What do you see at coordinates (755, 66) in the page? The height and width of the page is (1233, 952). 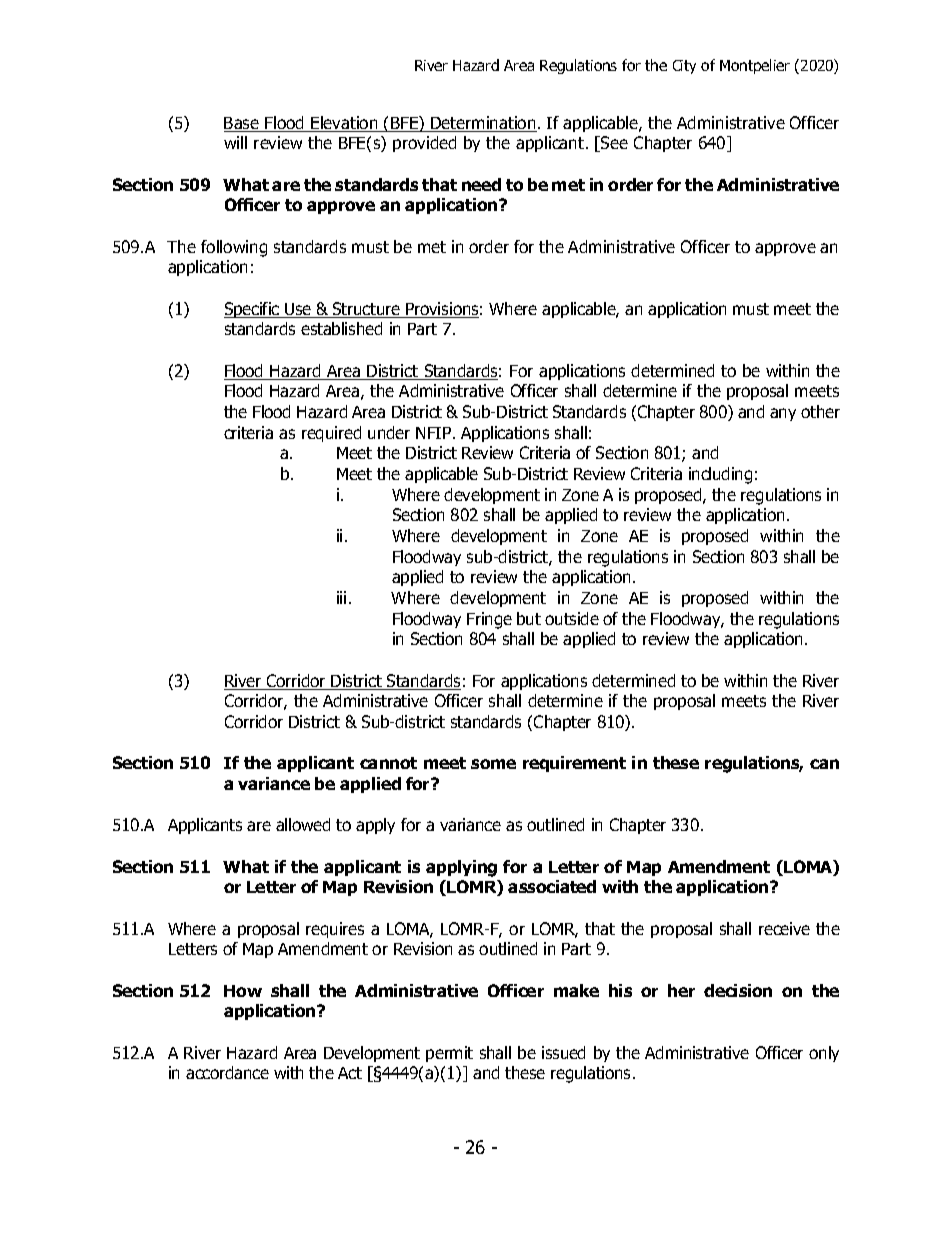 I see `Montpelier` at bounding box center [755, 66].
